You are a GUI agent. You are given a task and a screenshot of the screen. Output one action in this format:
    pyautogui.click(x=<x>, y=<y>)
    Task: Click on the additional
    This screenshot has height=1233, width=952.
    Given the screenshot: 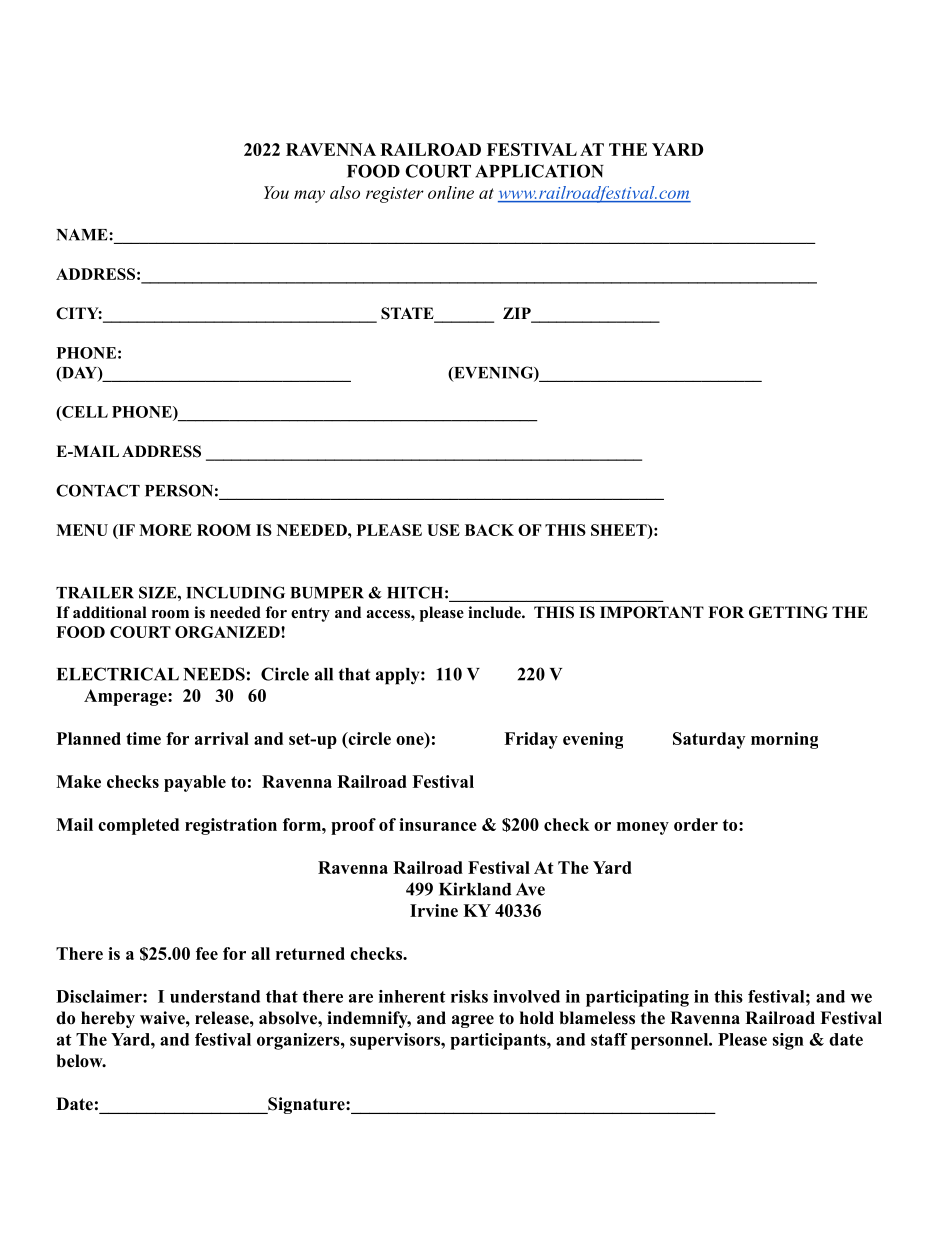 What is the action you would take?
    pyautogui.click(x=110, y=612)
